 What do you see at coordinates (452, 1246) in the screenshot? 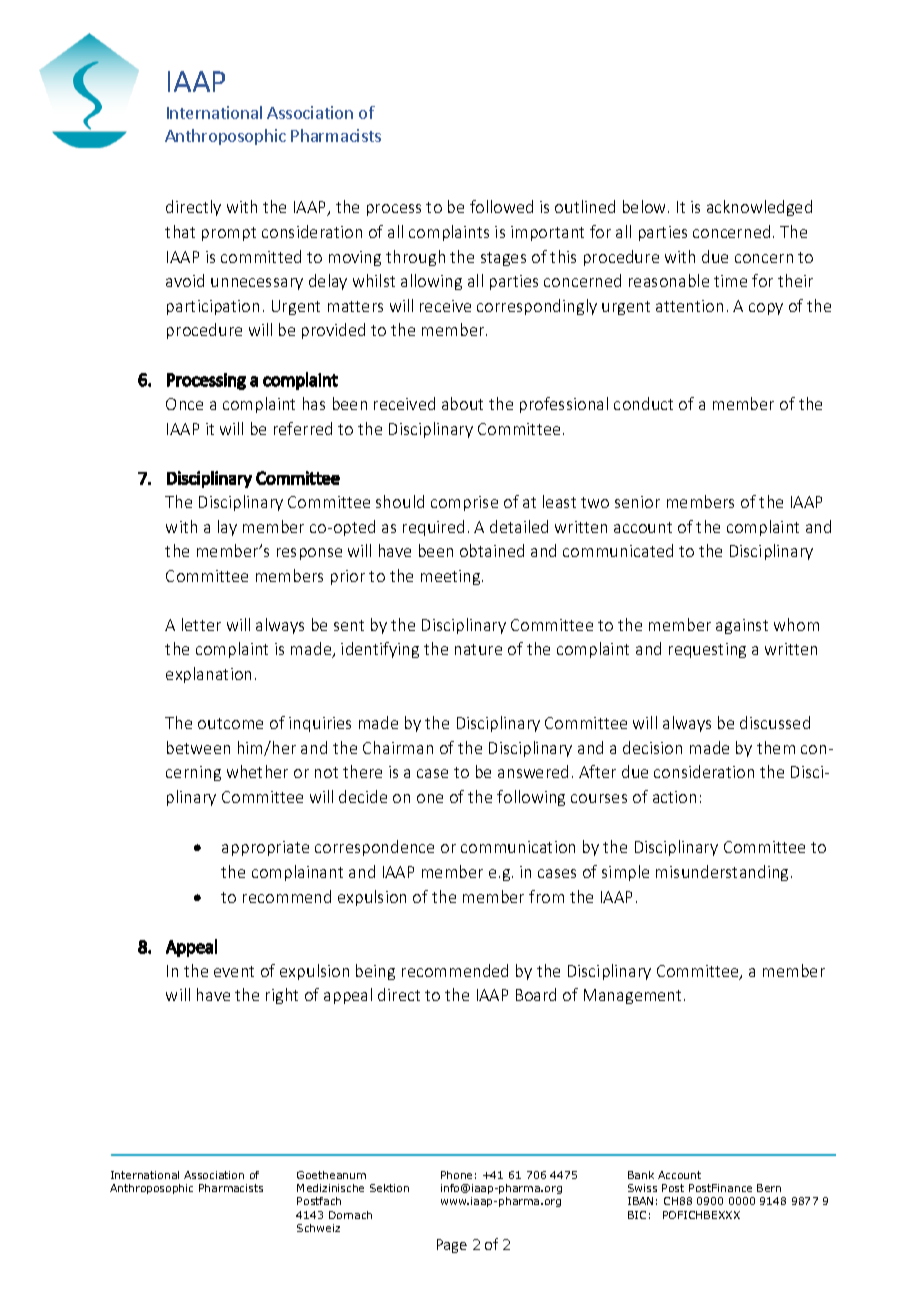
I see `Page` at bounding box center [452, 1246].
